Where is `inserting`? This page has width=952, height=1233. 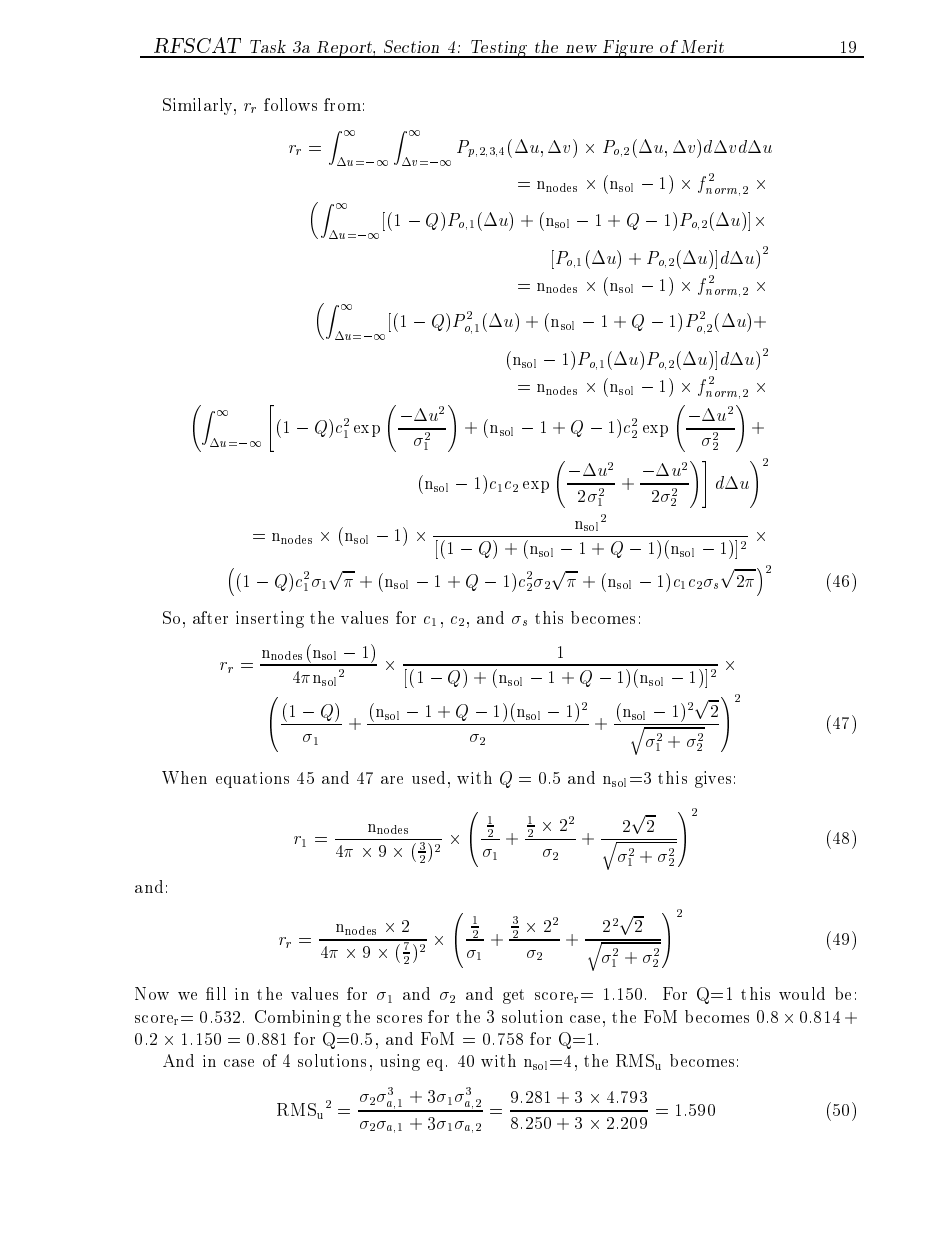 inserting is located at coordinates (270, 619).
